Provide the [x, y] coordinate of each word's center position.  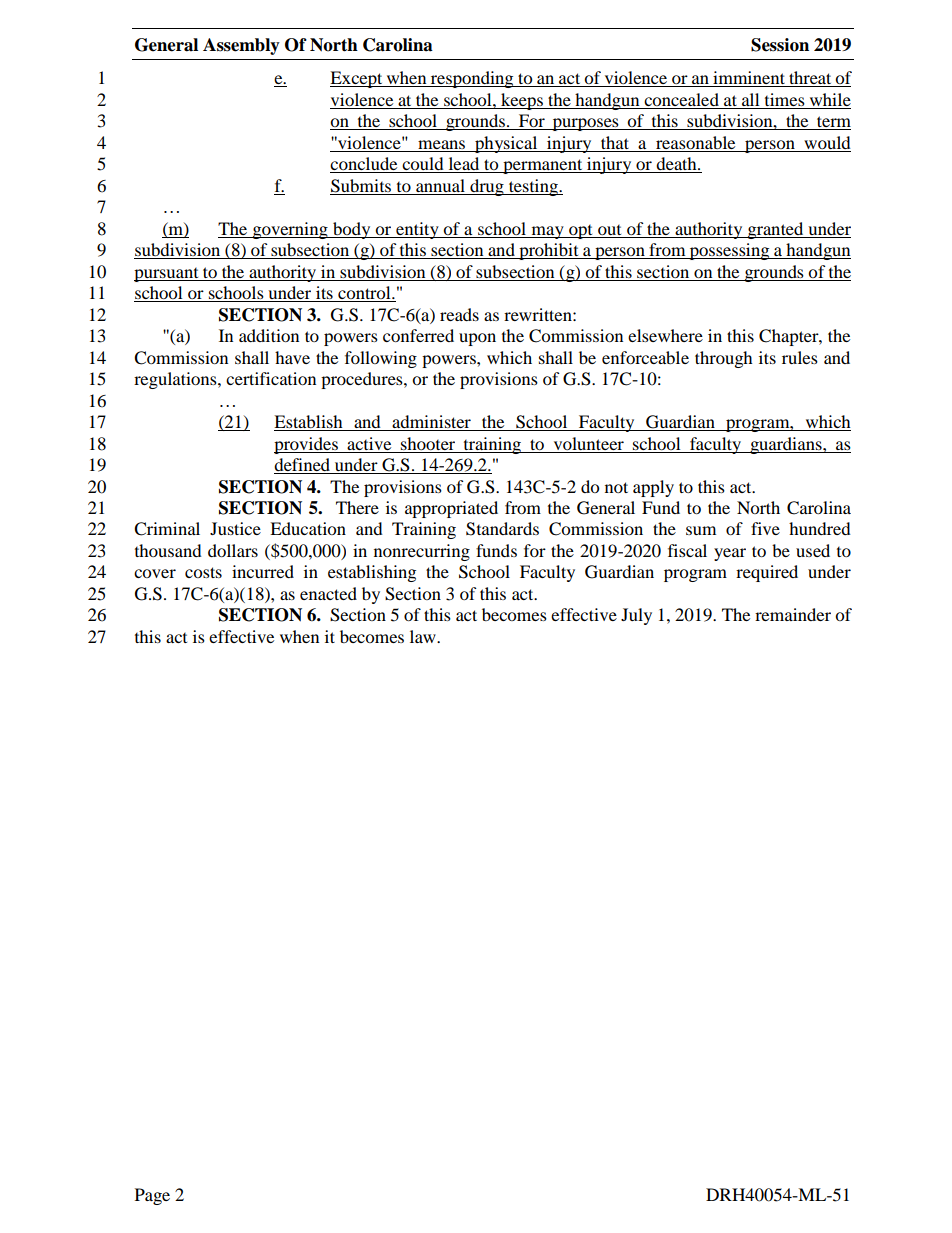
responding [472, 79]
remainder [793, 614]
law [424, 636]
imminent [749, 79]
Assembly [241, 46]
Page [152, 1196]
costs [203, 572]
